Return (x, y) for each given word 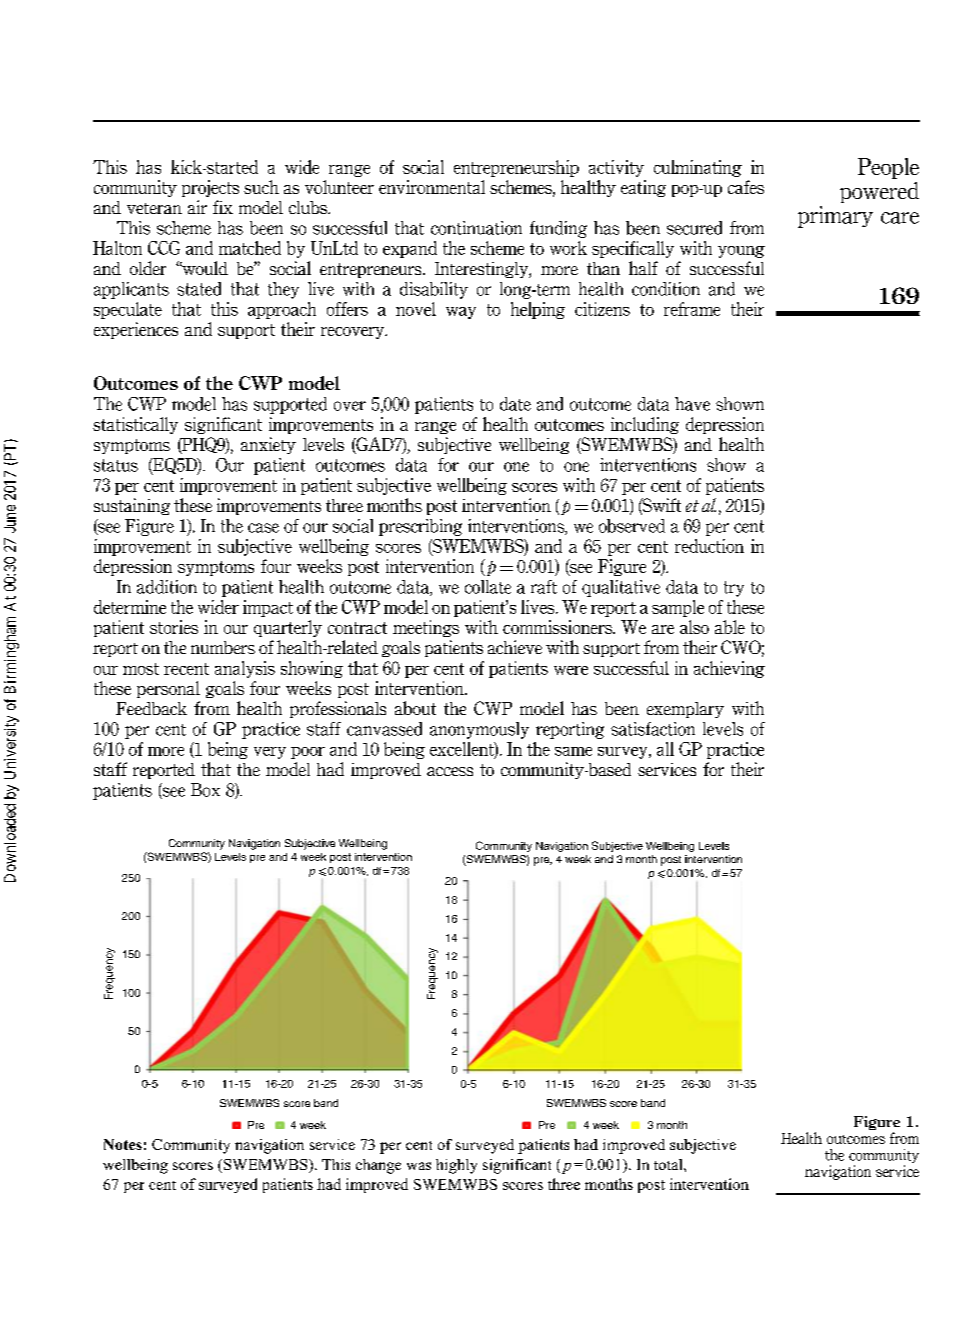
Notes (123, 1144)
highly (456, 1166)
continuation (476, 228)
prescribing (420, 527)
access (450, 771)
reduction (709, 546)
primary (835, 217)
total (669, 1164)
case (263, 528)
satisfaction (653, 729)
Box (205, 790)
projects (210, 188)
